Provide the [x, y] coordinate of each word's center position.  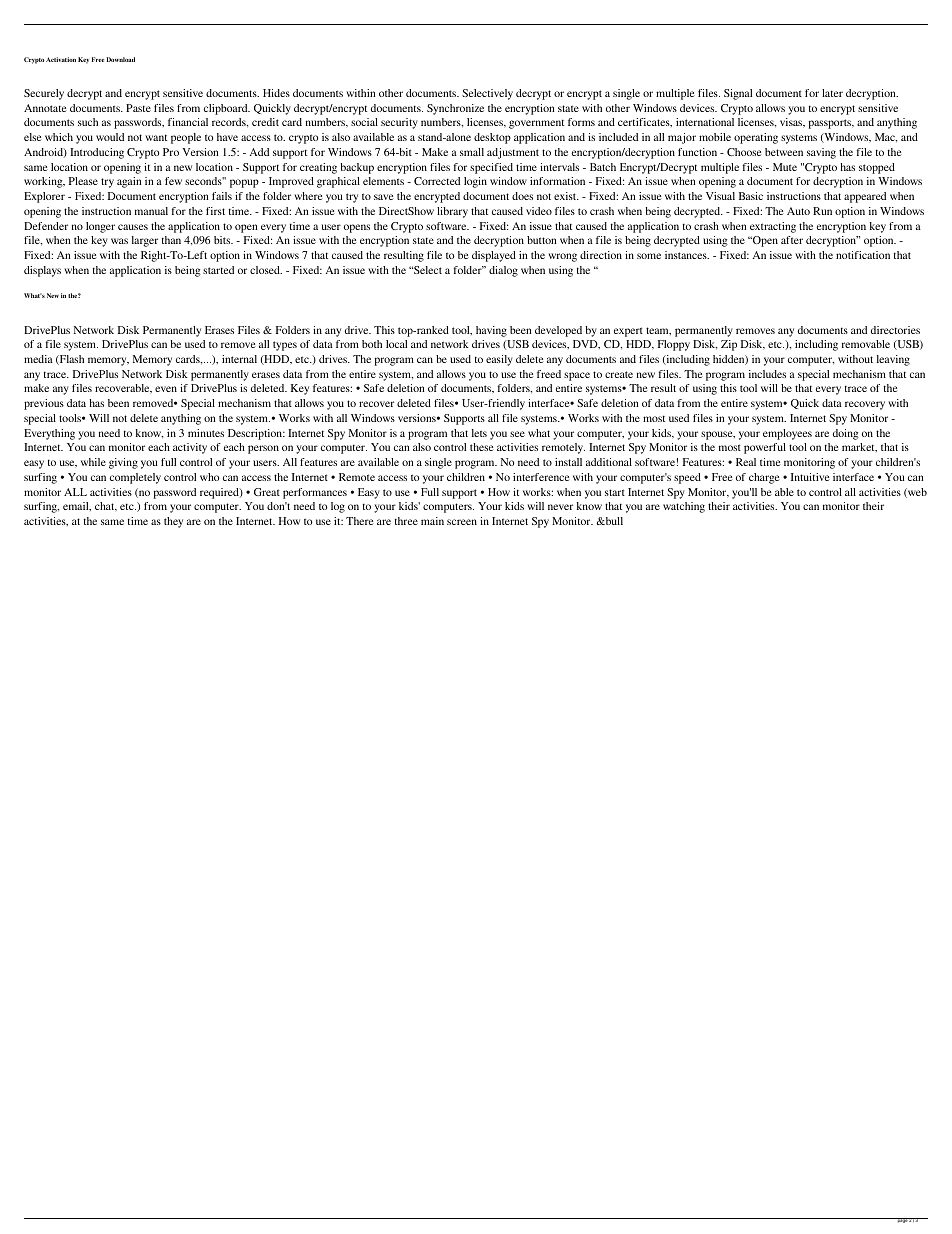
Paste [138, 108]
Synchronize [455, 109]
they [173, 522]
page [902, 1220]
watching [684, 507]
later [832, 93]
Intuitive [810, 477]
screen [462, 522]
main [432, 521]
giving [123, 463]
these [482, 447]
